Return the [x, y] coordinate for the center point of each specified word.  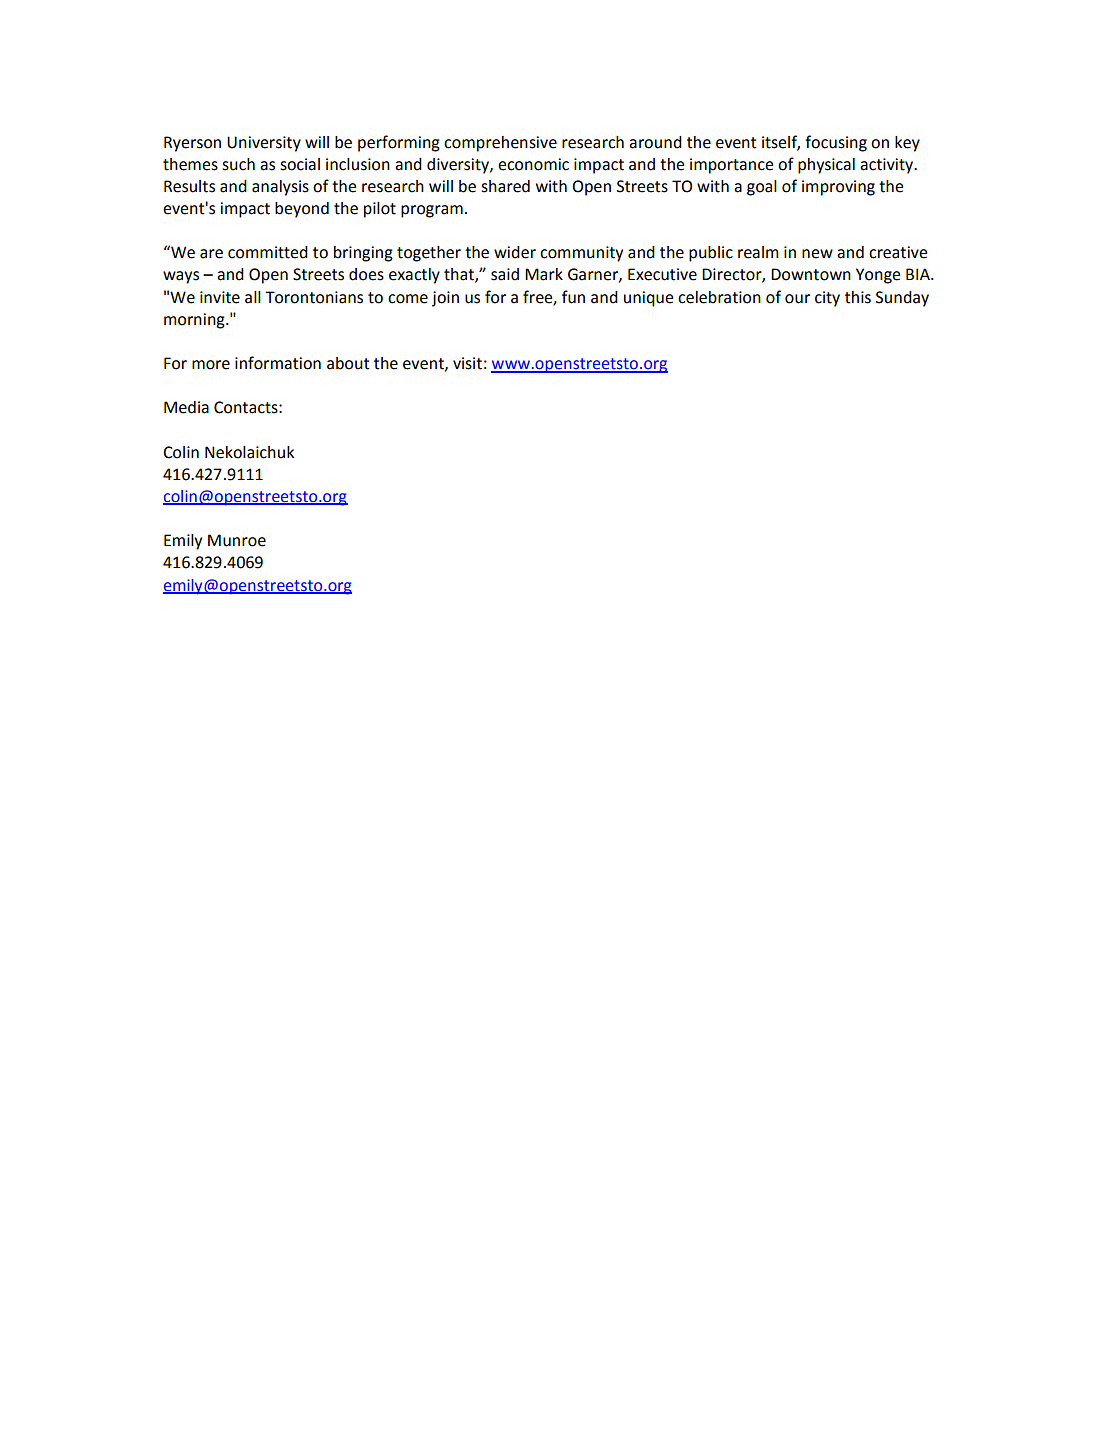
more [211, 365]
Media [186, 407]
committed [268, 252]
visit [467, 363]
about [348, 363]
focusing [836, 143]
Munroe [237, 540]
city [827, 299]
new [817, 254]
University [264, 144]
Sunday [902, 299]
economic [533, 164]
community [581, 254]
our [797, 299]
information [278, 363]
